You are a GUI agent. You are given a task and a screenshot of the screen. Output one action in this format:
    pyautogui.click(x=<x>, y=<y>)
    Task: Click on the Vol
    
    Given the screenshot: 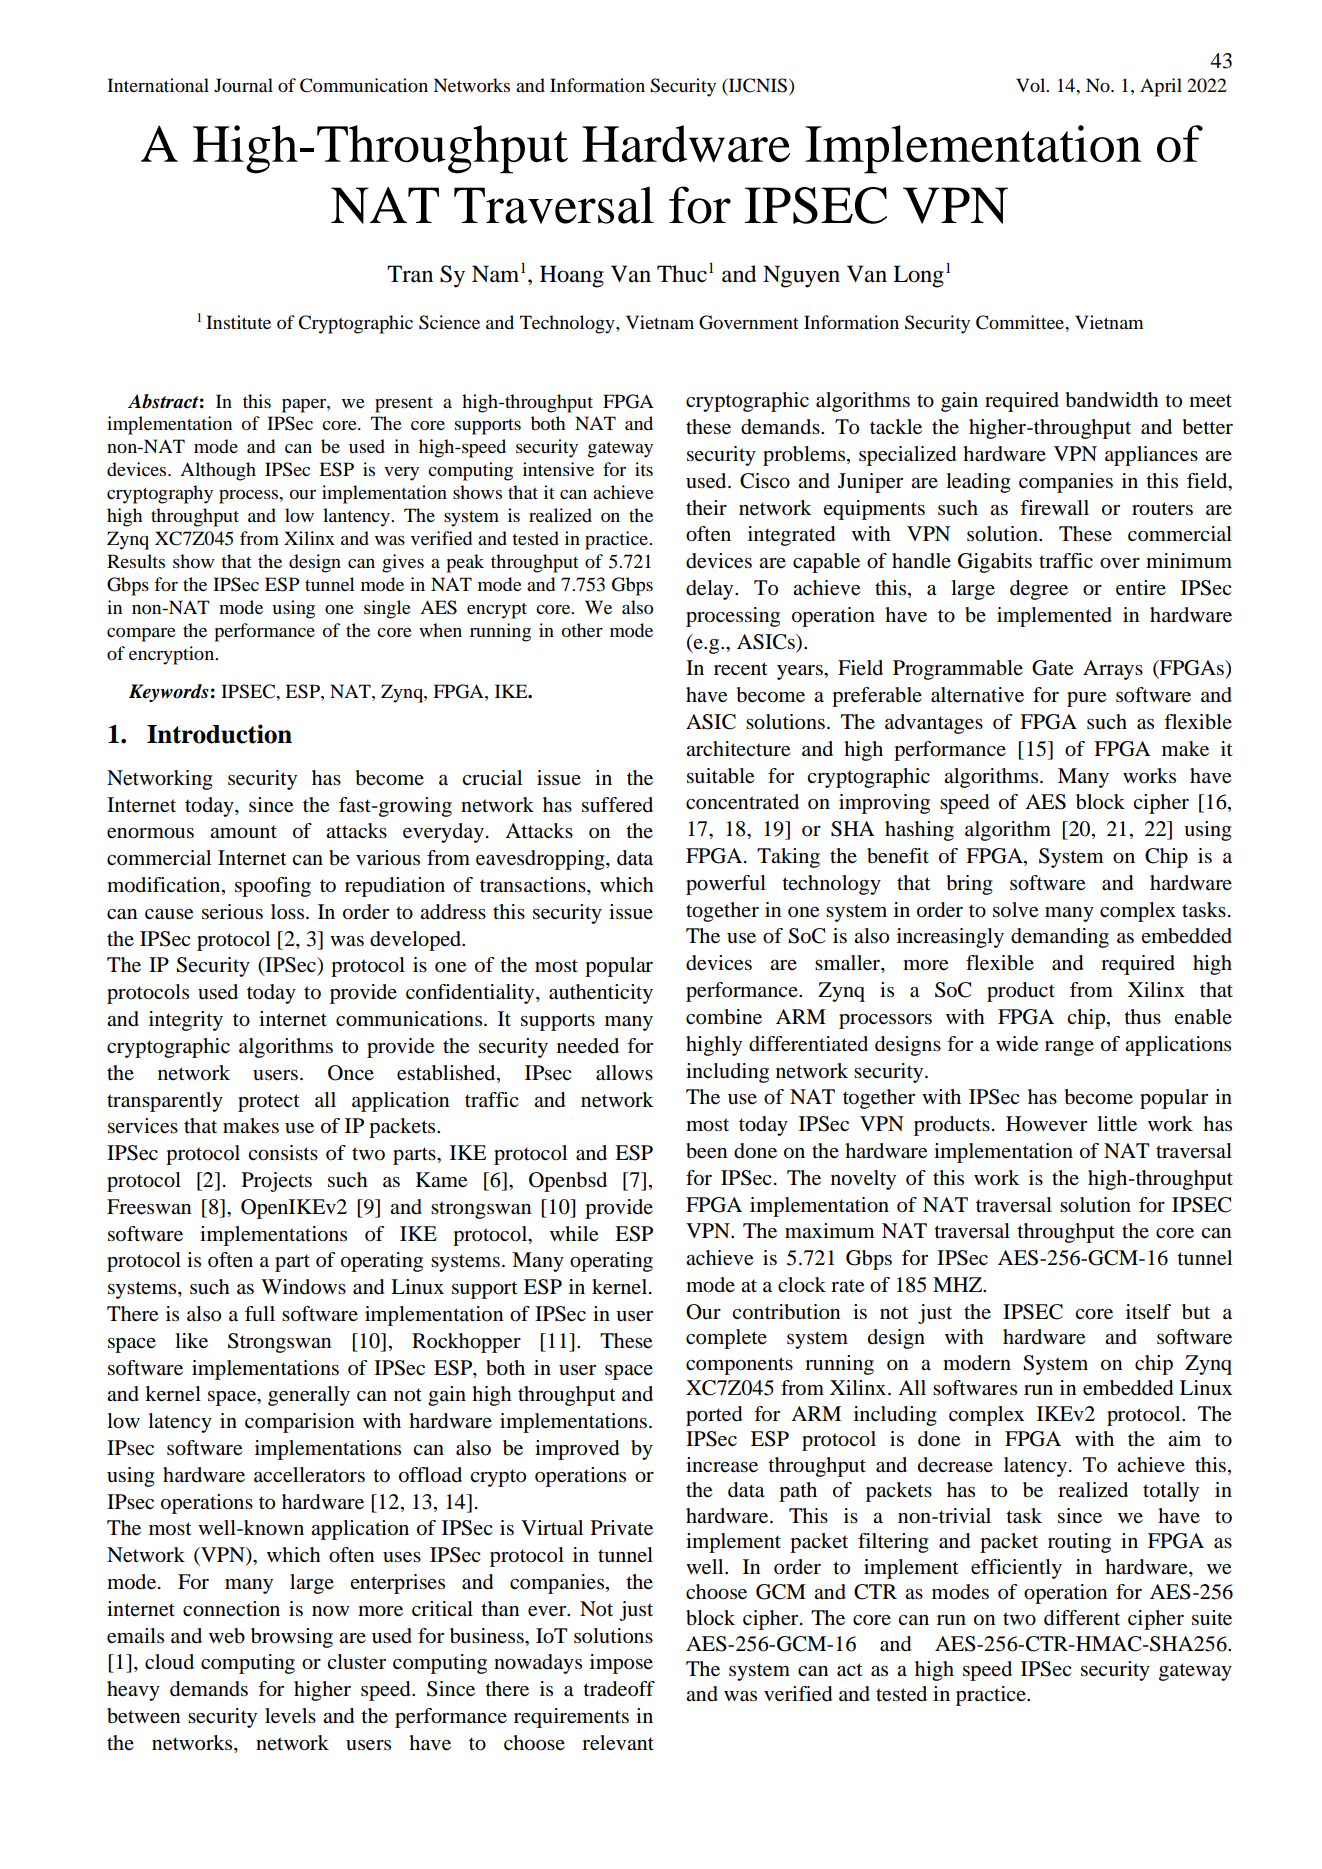 What is the action you would take?
    pyautogui.click(x=1032, y=85)
